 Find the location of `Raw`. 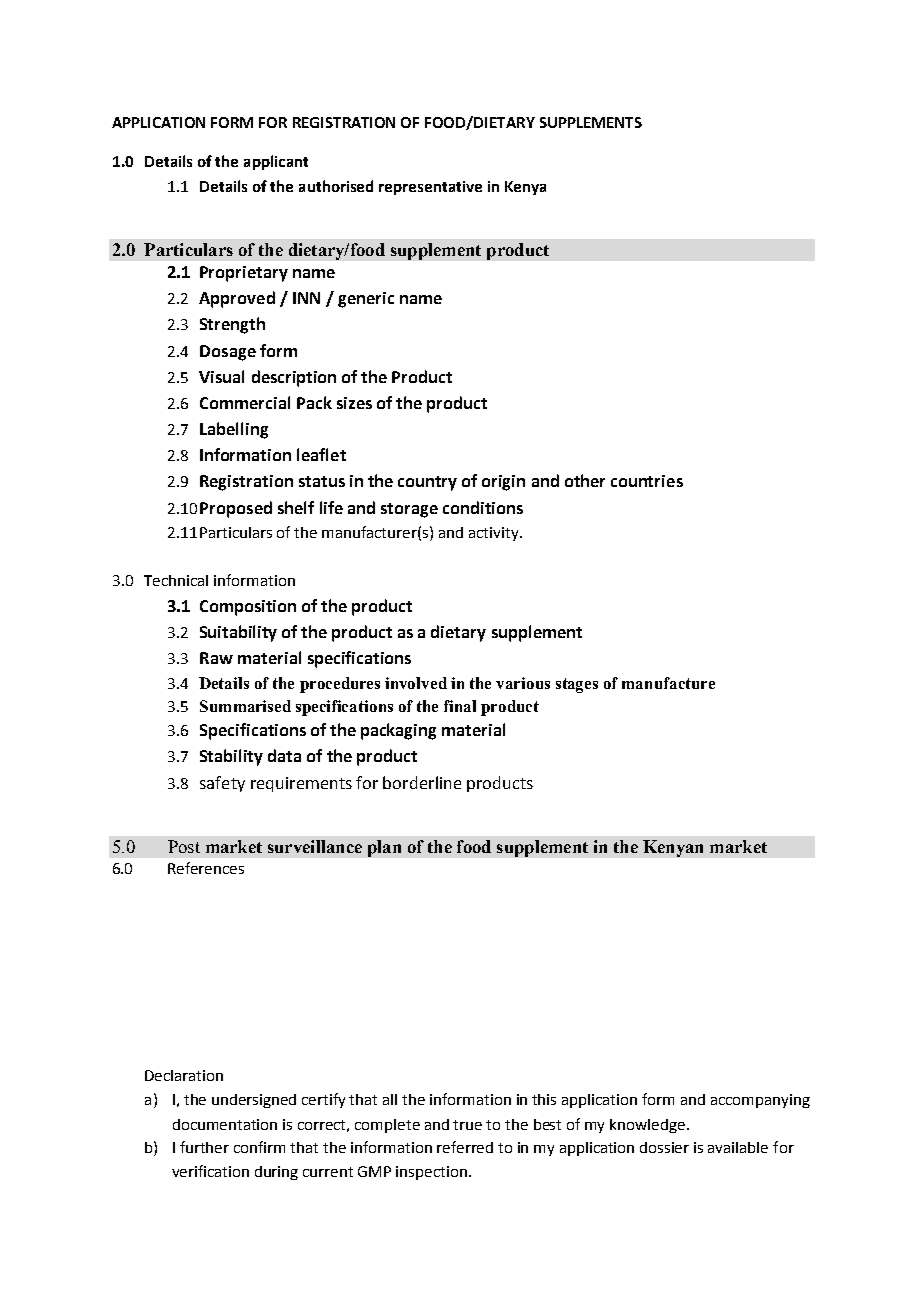

Raw is located at coordinates (216, 658).
